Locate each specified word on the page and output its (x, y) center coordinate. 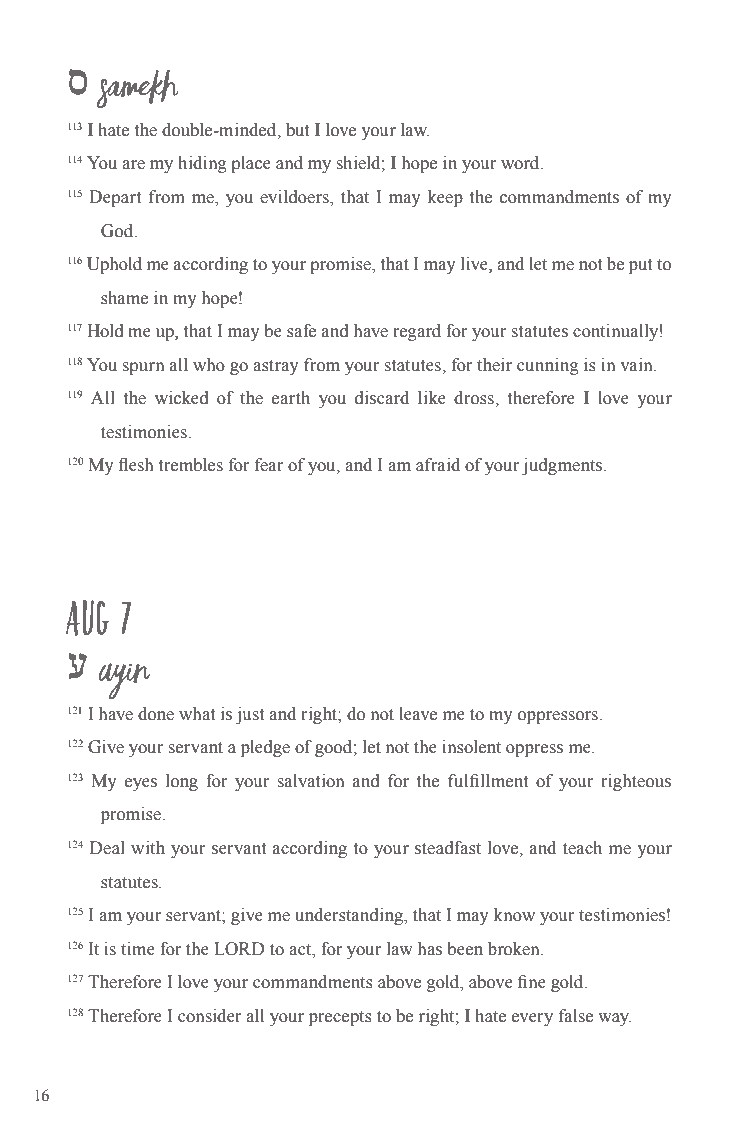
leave (418, 714)
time (138, 949)
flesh (135, 465)
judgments (563, 466)
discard (382, 398)
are (133, 165)
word (521, 163)
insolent (471, 747)
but (297, 130)
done (156, 714)
